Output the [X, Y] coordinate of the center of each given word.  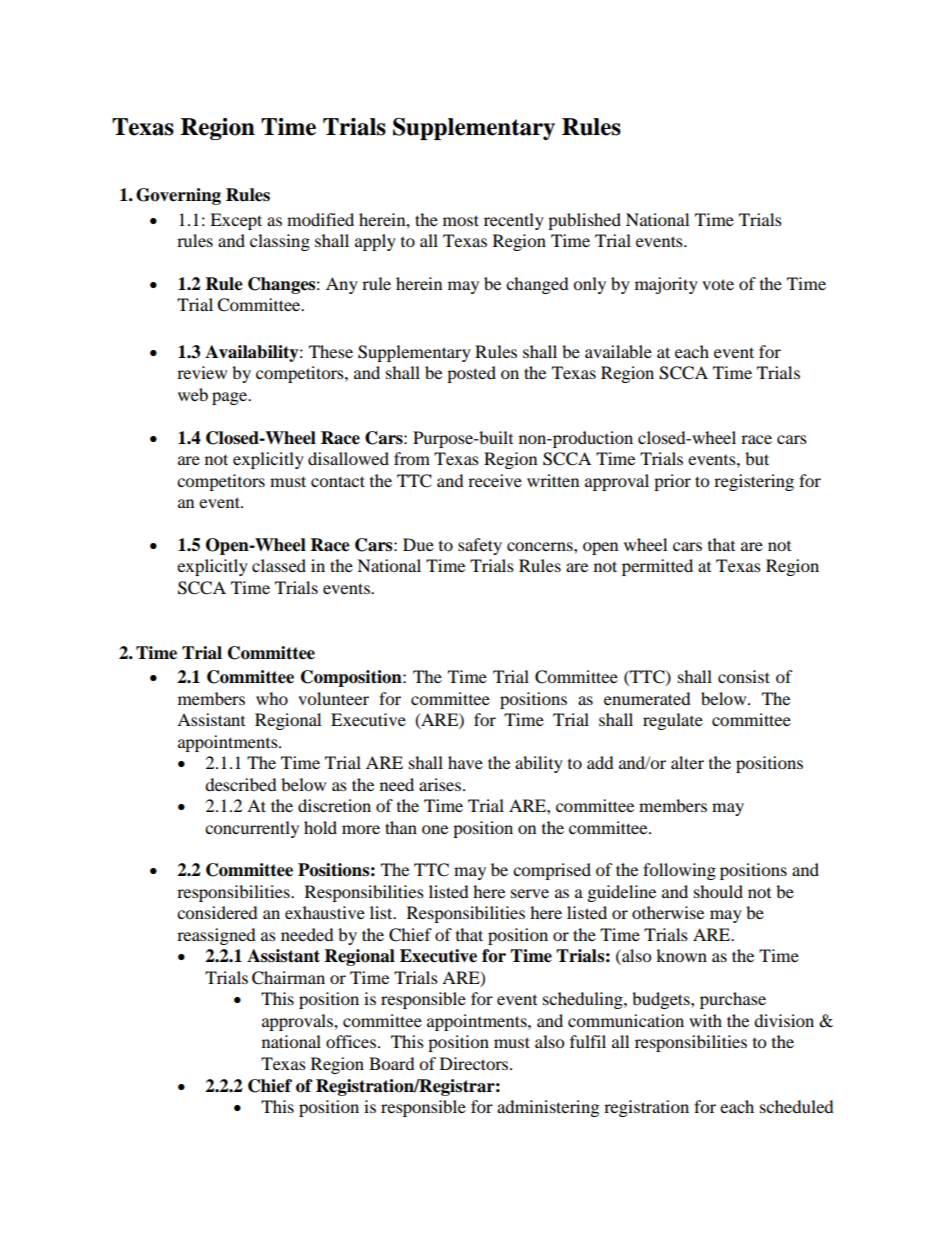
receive [495, 480]
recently [514, 221]
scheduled [797, 1106]
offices [351, 1041]
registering [754, 482]
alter [687, 762]
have [465, 762]
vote [718, 284]
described [241, 784]
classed [279, 565]
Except [236, 221]
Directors [475, 1063]
